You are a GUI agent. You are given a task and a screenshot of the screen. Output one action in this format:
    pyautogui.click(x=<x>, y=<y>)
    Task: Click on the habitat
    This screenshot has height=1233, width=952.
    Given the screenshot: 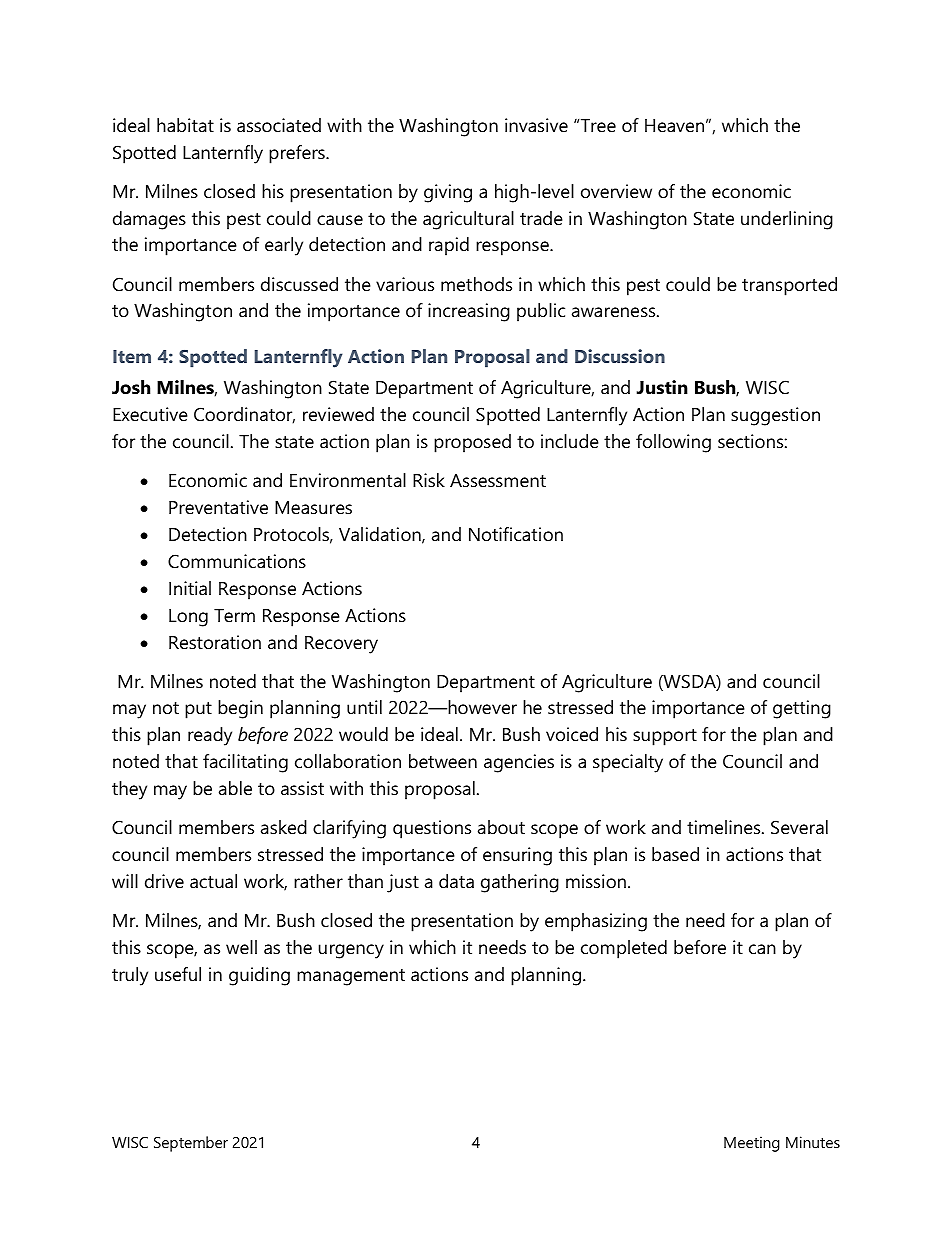 What is the action you would take?
    pyautogui.click(x=185, y=125)
